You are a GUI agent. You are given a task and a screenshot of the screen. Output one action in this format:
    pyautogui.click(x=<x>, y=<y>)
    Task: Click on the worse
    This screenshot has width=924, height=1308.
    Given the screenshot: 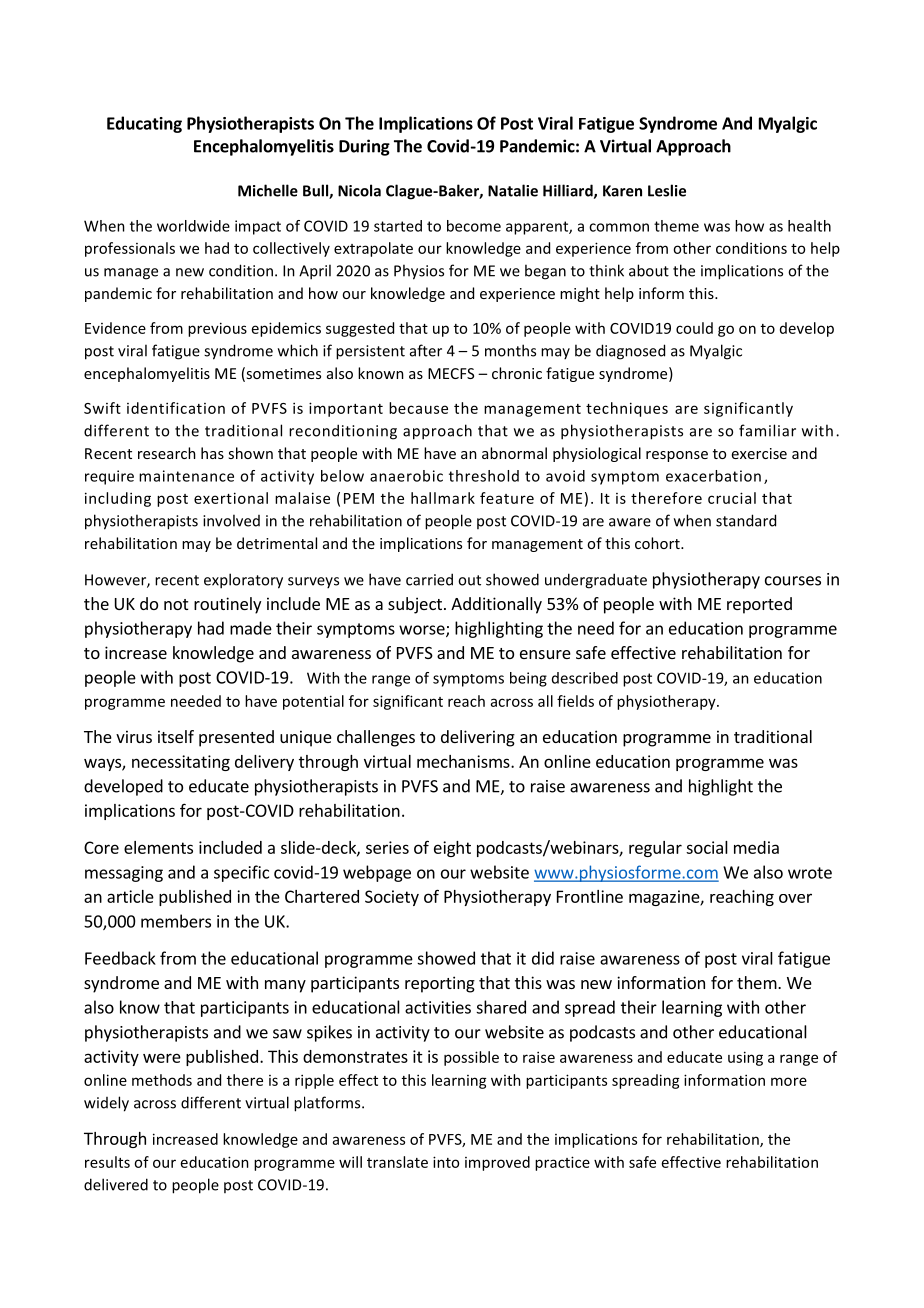 What is the action you would take?
    pyautogui.click(x=423, y=631)
